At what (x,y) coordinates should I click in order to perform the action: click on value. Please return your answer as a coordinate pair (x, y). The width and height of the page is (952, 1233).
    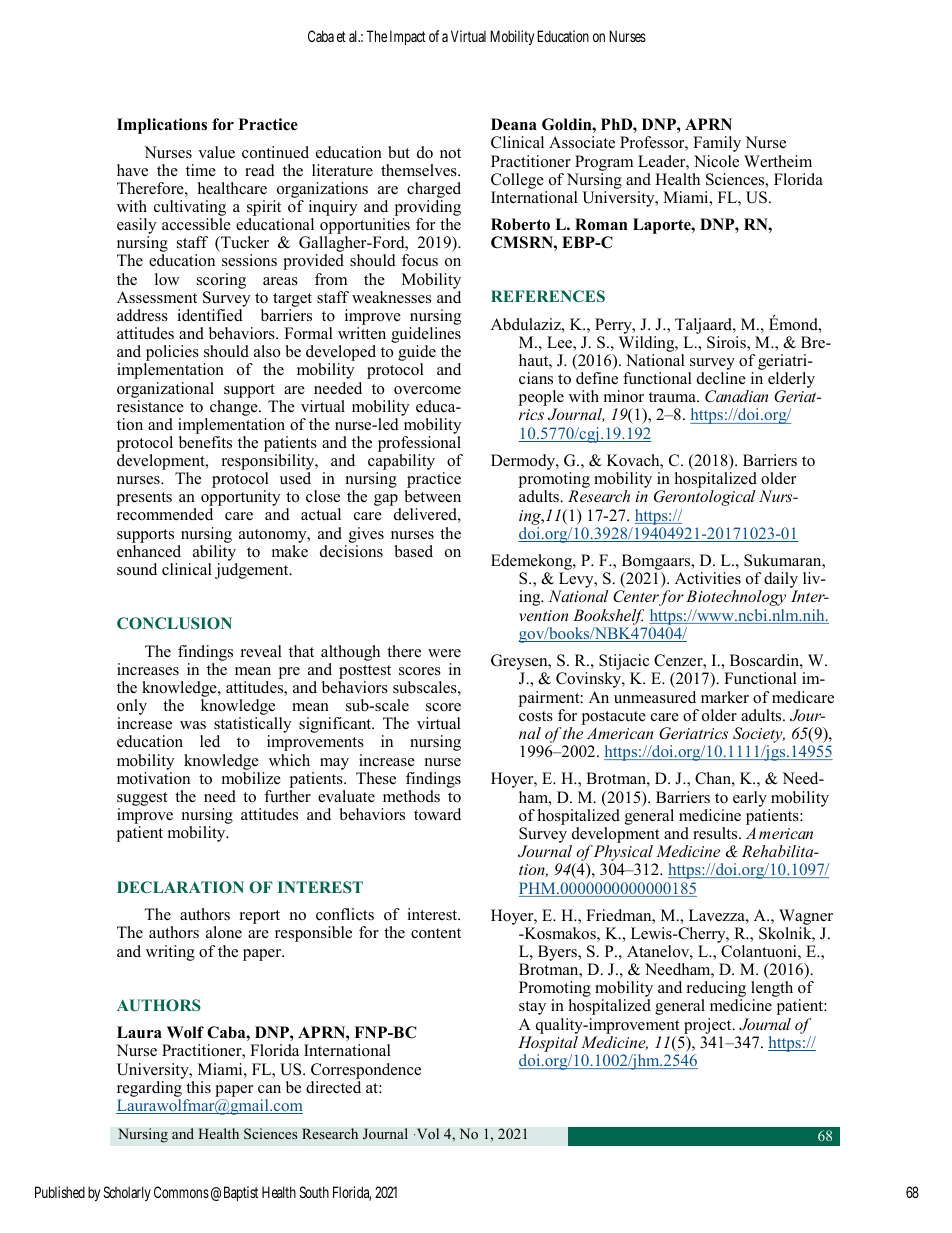
    Looking at the image, I should click on (216, 152).
